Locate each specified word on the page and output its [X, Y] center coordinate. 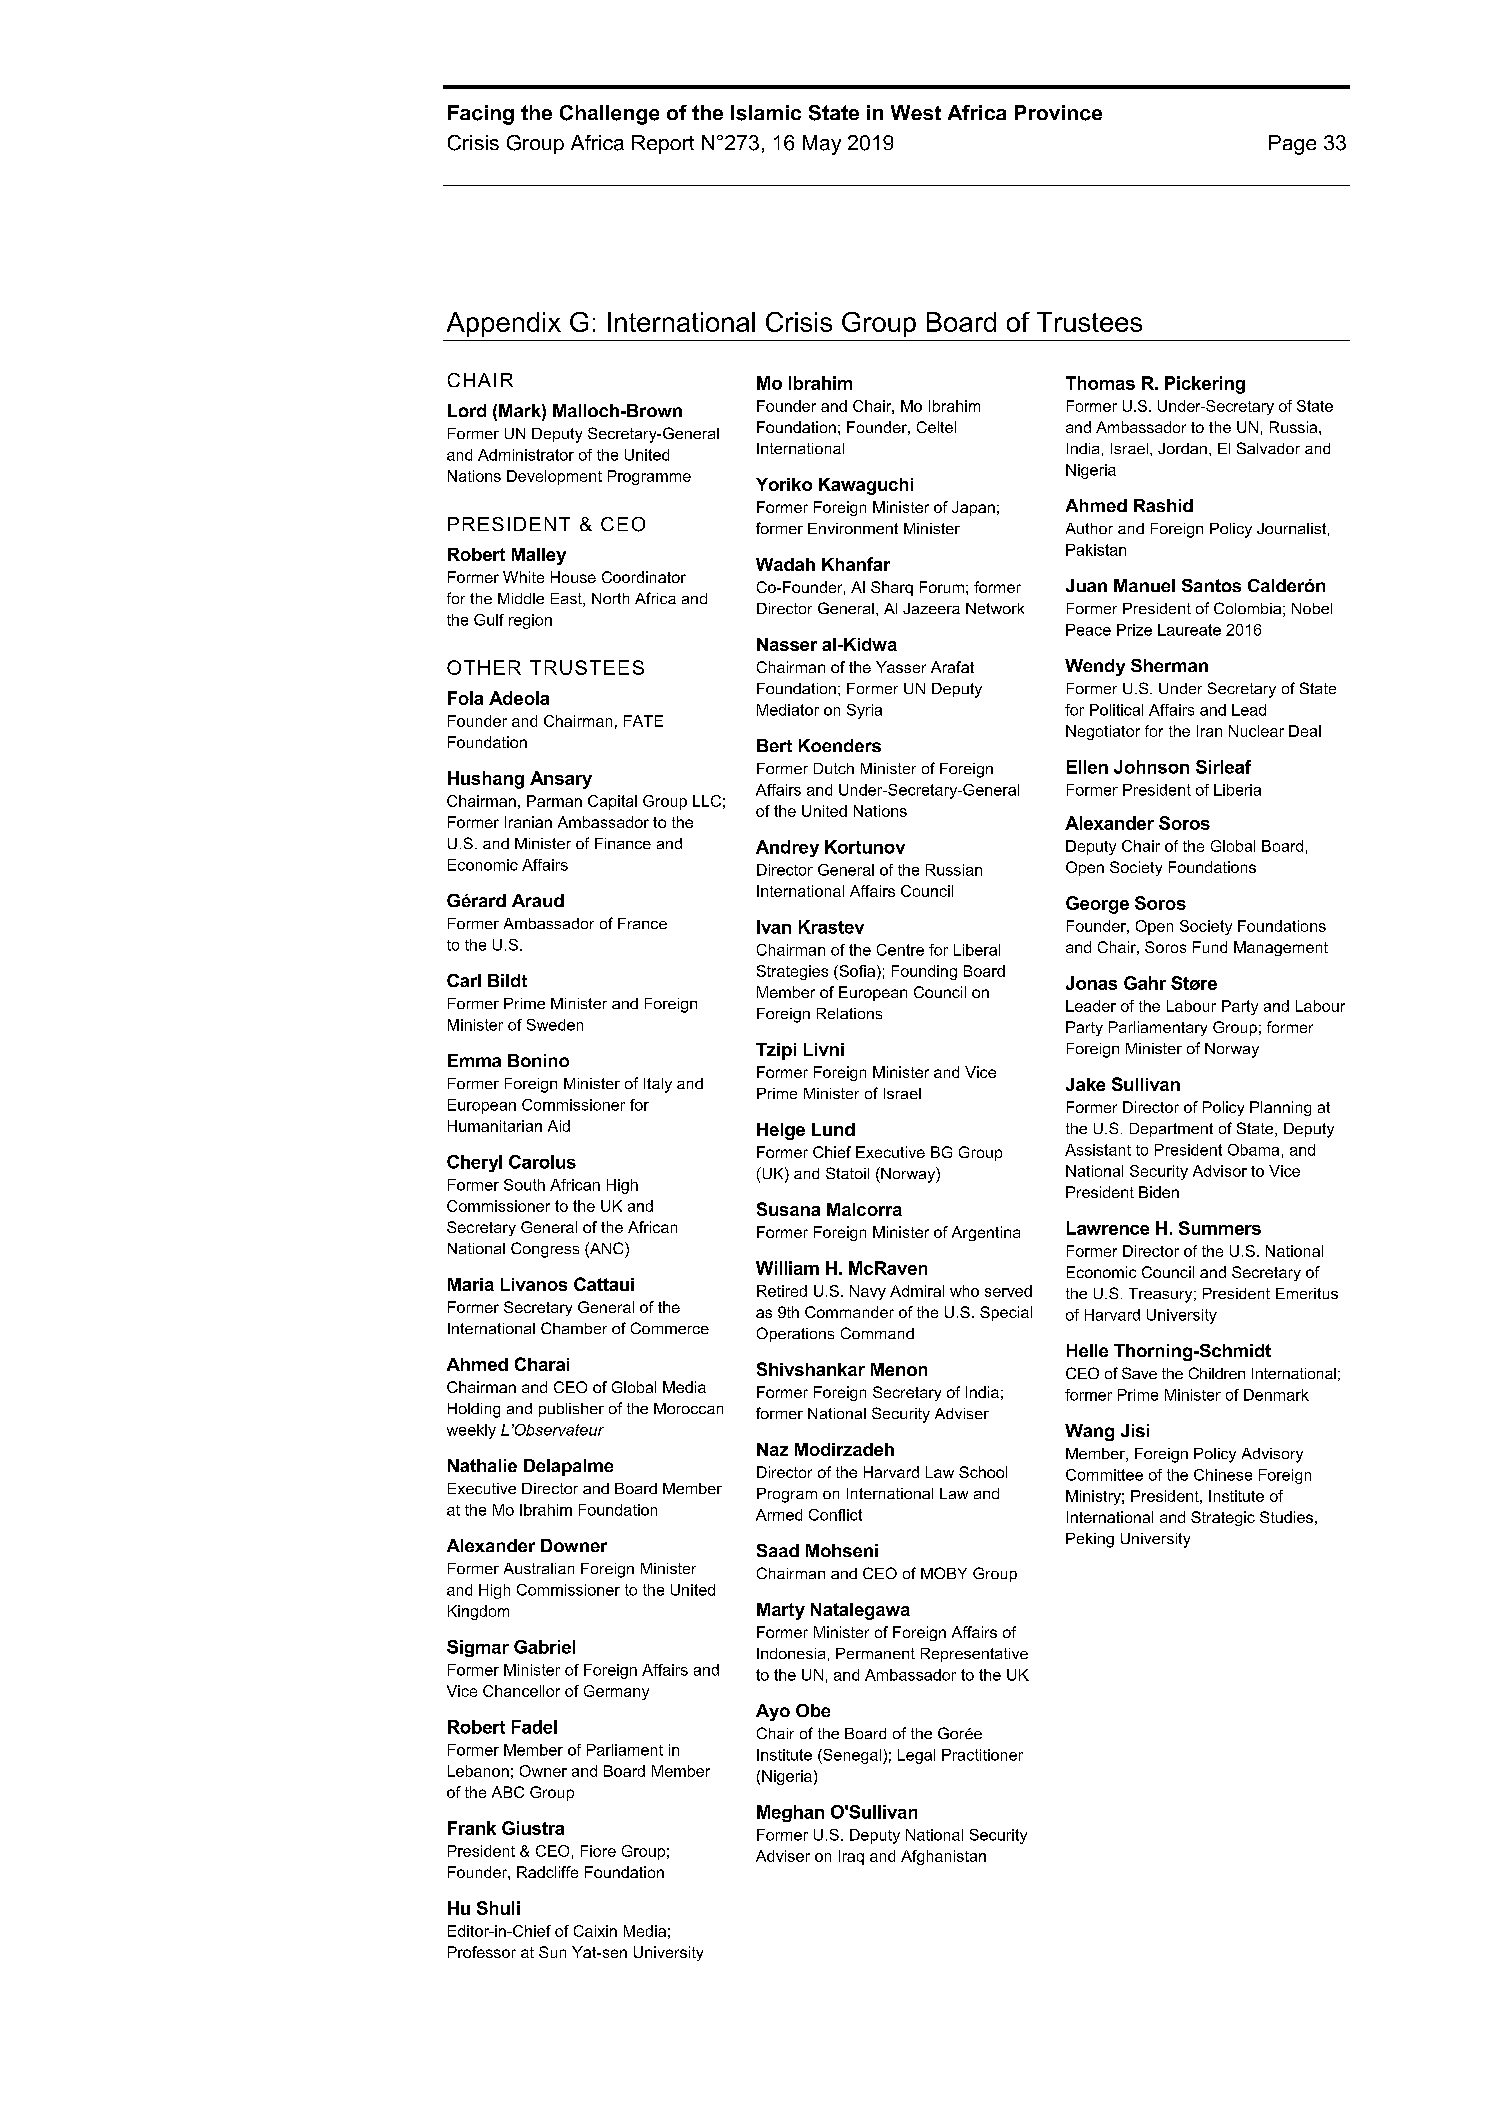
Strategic [1223, 1518]
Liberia [1237, 790]
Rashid [1163, 505]
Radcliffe [547, 1872]
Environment [853, 528]
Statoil [847, 1173]
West [916, 112]
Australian [539, 1568]
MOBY [944, 1573]
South [524, 1185]
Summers [1220, 1228]
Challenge [609, 115]
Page [1292, 145]
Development [554, 477]
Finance [623, 843]
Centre [900, 950]
